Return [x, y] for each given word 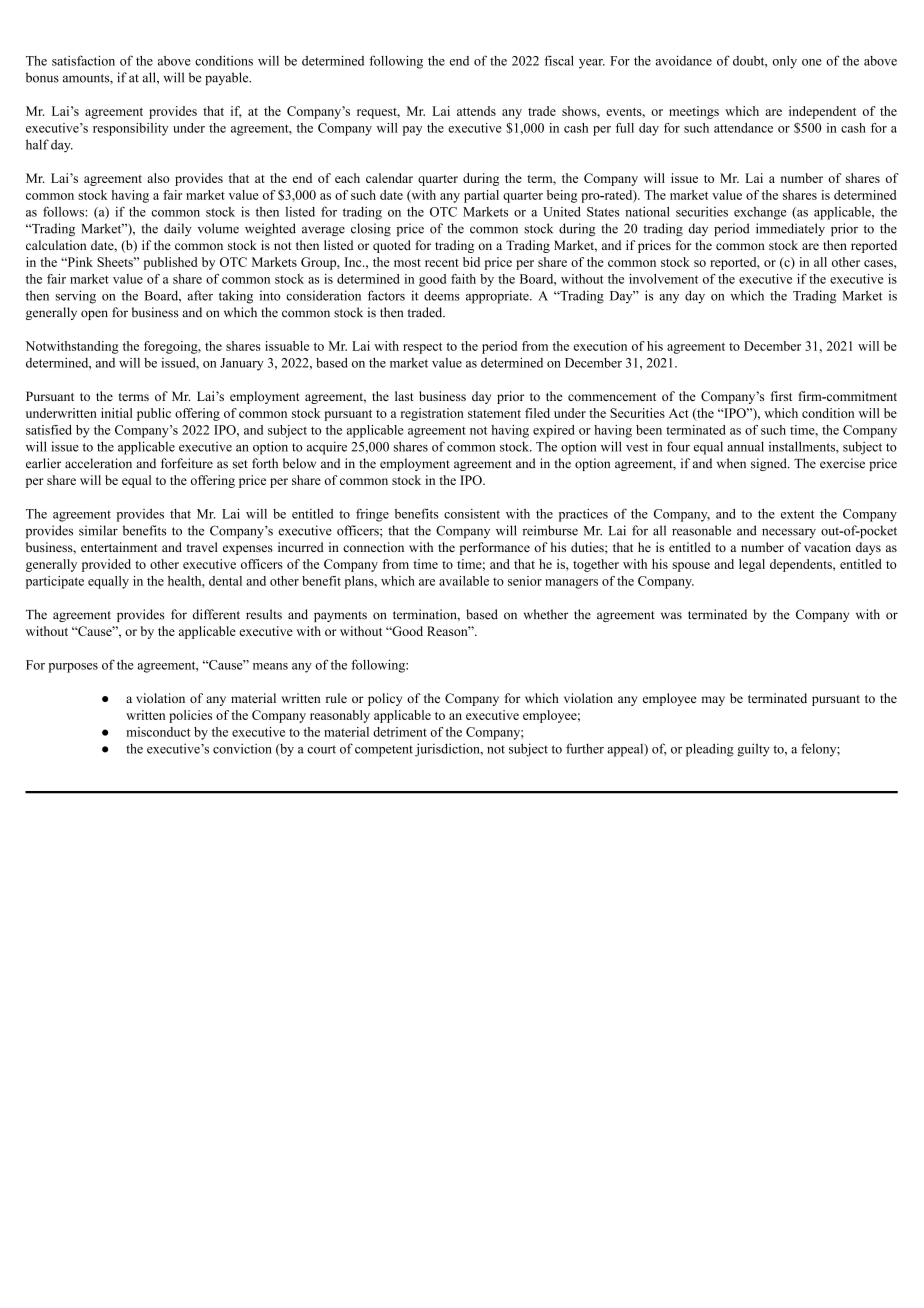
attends [476, 111]
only [784, 62]
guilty [753, 750]
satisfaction [83, 60]
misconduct [158, 732]
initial [117, 413]
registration [432, 414]
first [781, 396]
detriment [400, 732]
